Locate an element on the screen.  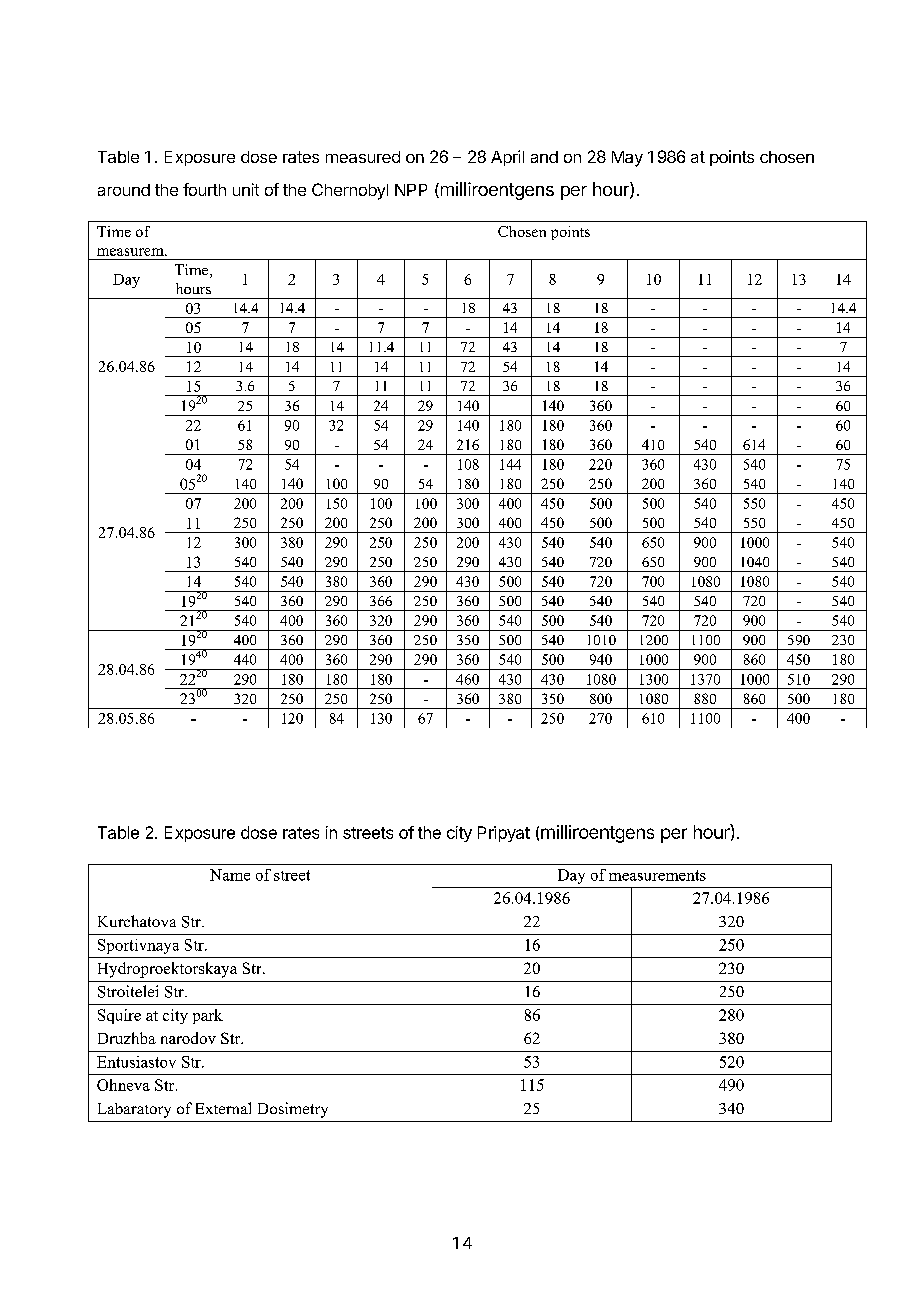
fourth is located at coordinates (204, 189).
